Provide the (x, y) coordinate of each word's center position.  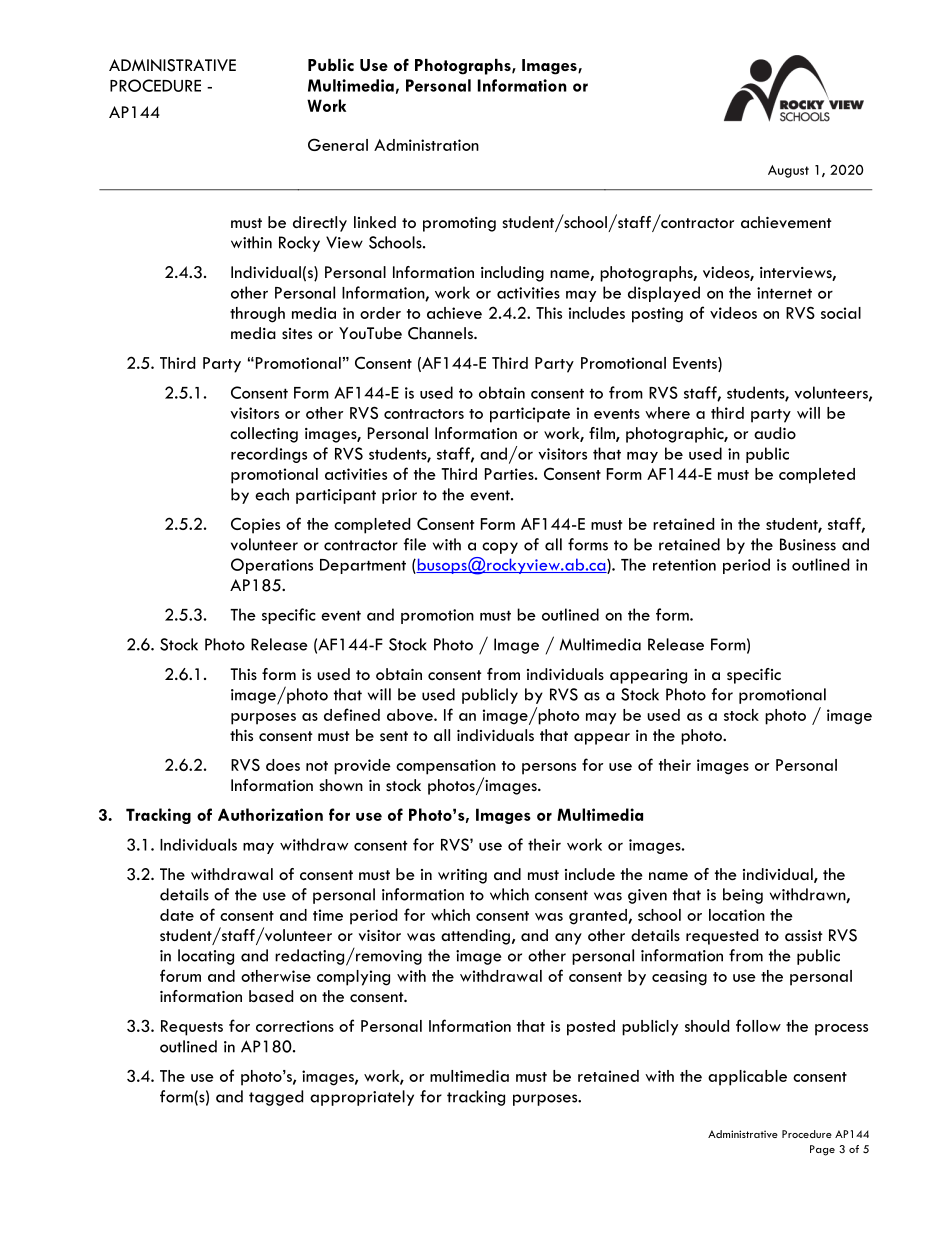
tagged (276, 1098)
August (788, 171)
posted (591, 1028)
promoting (459, 224)
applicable (747, 1078)
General (338, 144)
